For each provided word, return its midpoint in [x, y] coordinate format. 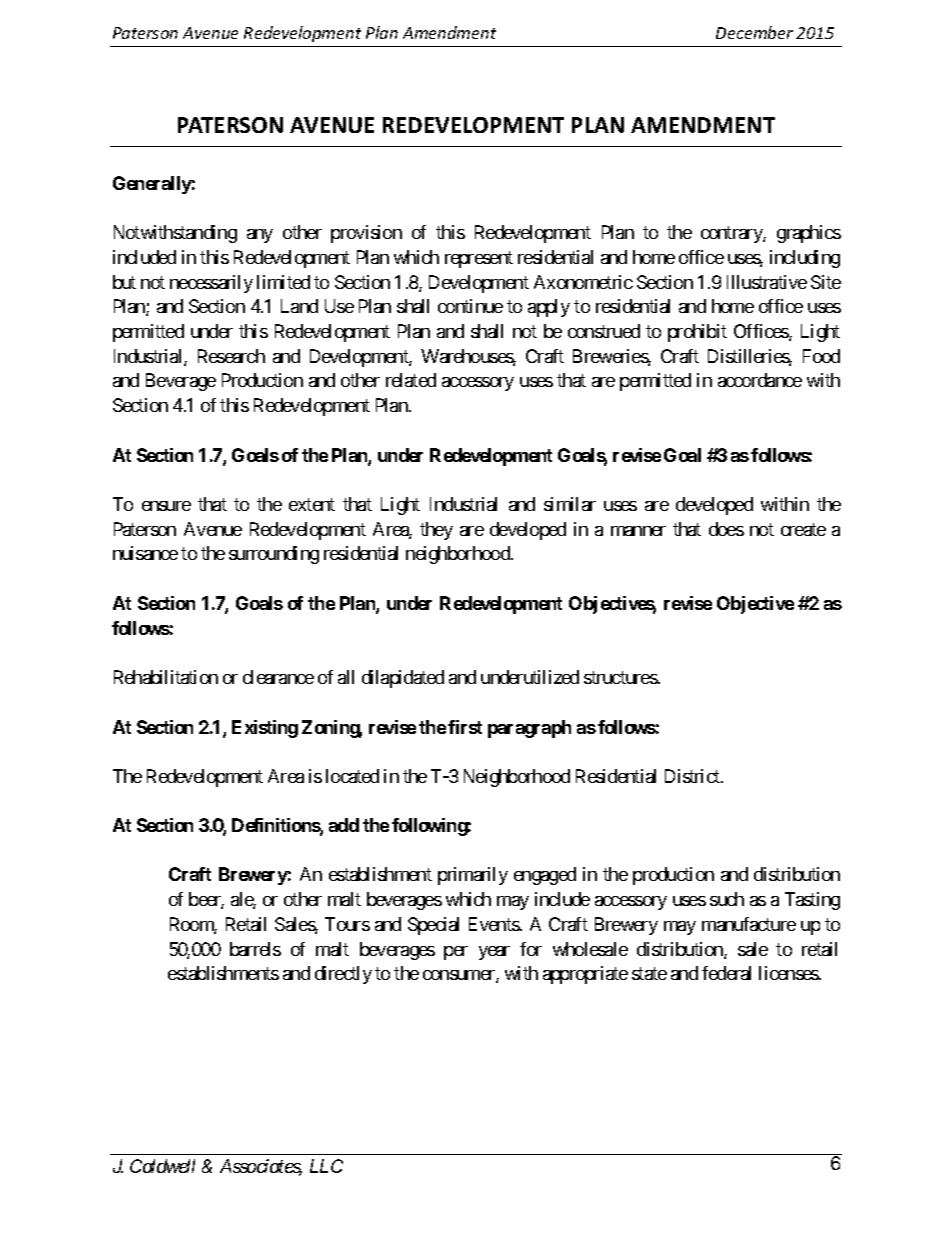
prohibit [697, 333]
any [260, 236]
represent [479, 259]
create [803, 529]
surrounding [274, 555]
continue [470, 306]
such [727, 899]
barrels [255, 949]
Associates [261, 1167]
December [754, 32]
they [436, 531]
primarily [473, 876]
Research [231, 356]
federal [726, 973]
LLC [326, 1166]
